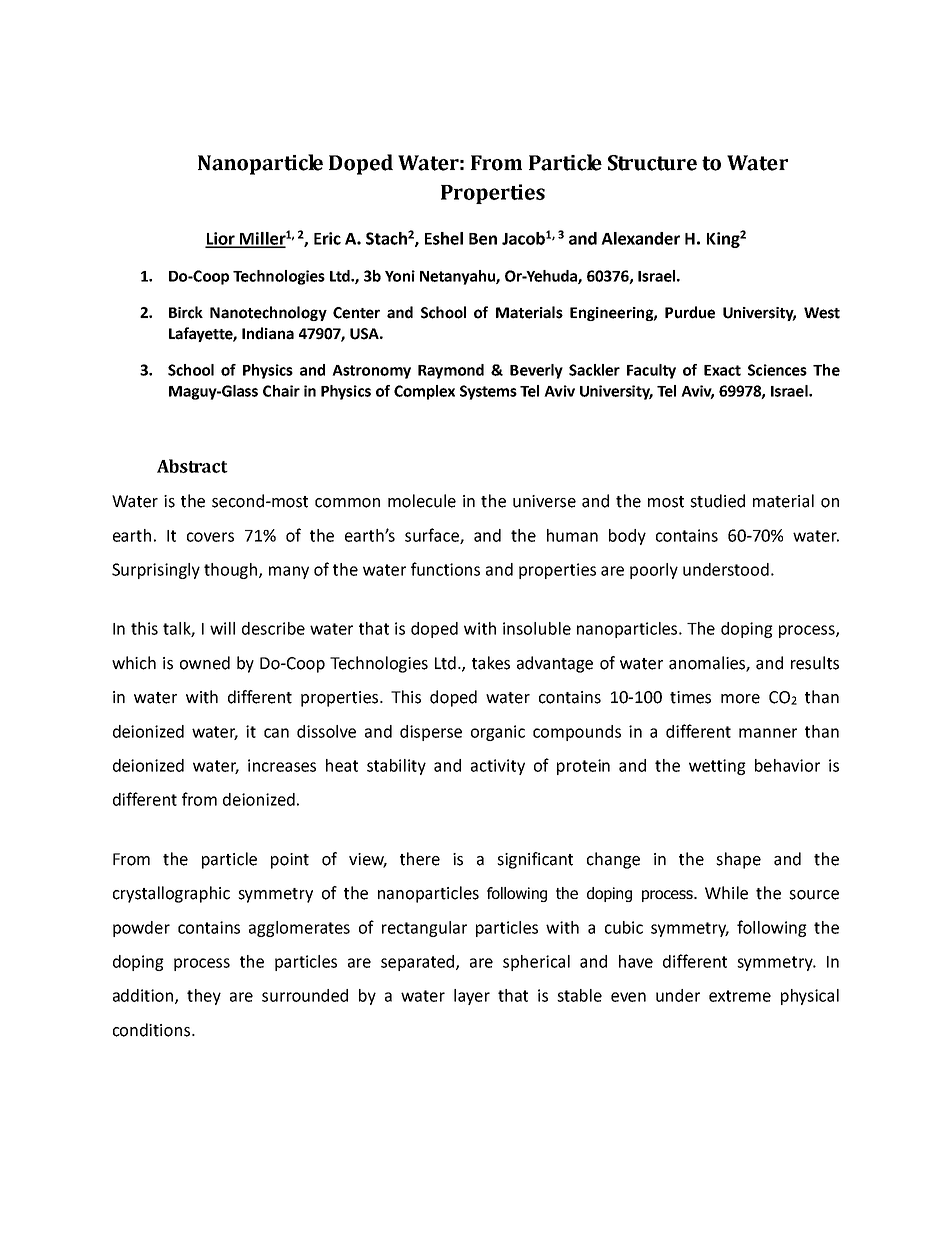  What do you see at coordinates (740, 996) in the screenshot?
I see `extreme` at bounding box center [740, 996].
